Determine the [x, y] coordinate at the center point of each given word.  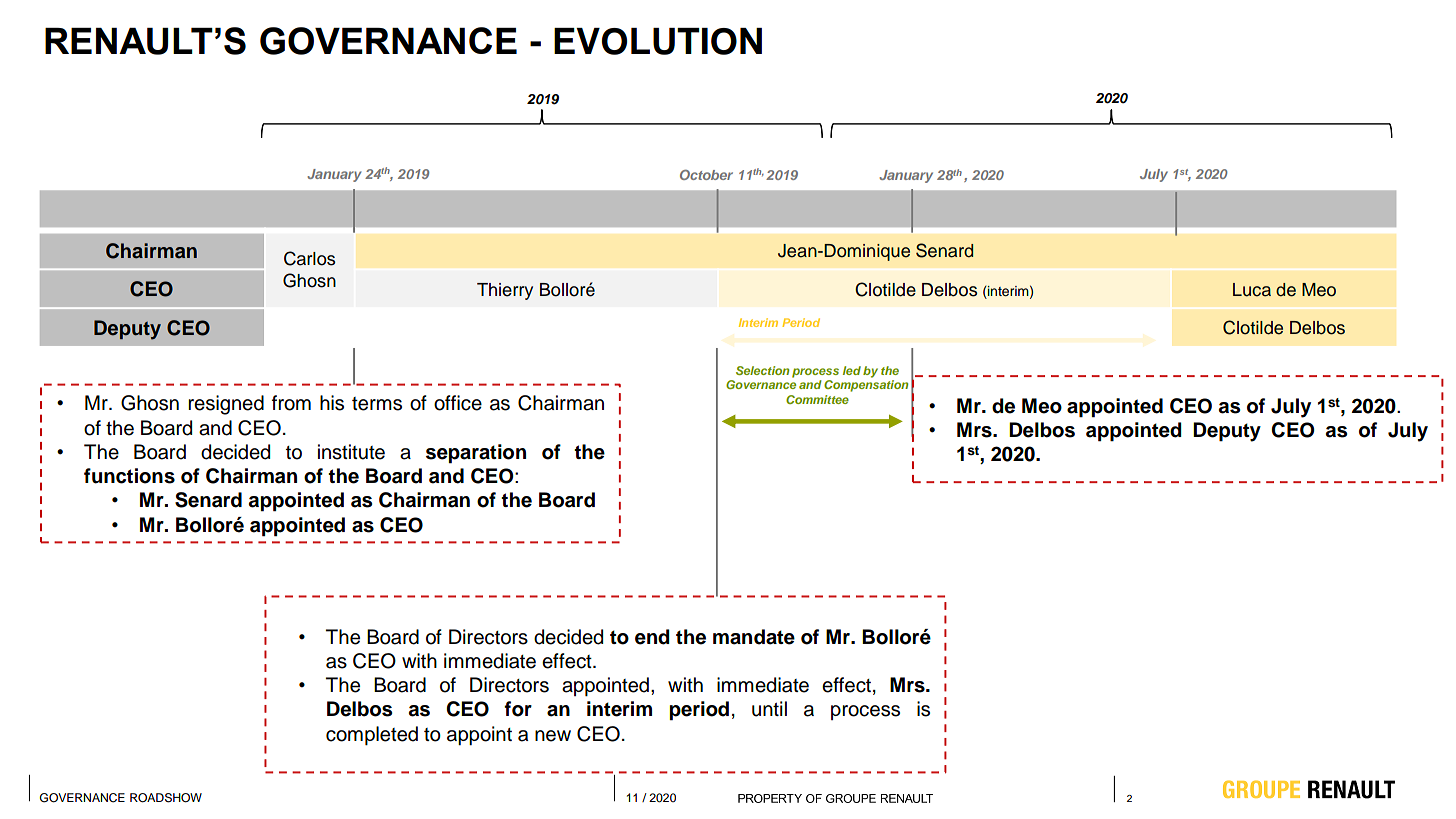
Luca [1252, 290]
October [706, 175]
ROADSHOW [166, 798]
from [291, 403]
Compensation [866, 386]
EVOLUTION [658, 41]
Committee [817, 399]
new [553, 736]
